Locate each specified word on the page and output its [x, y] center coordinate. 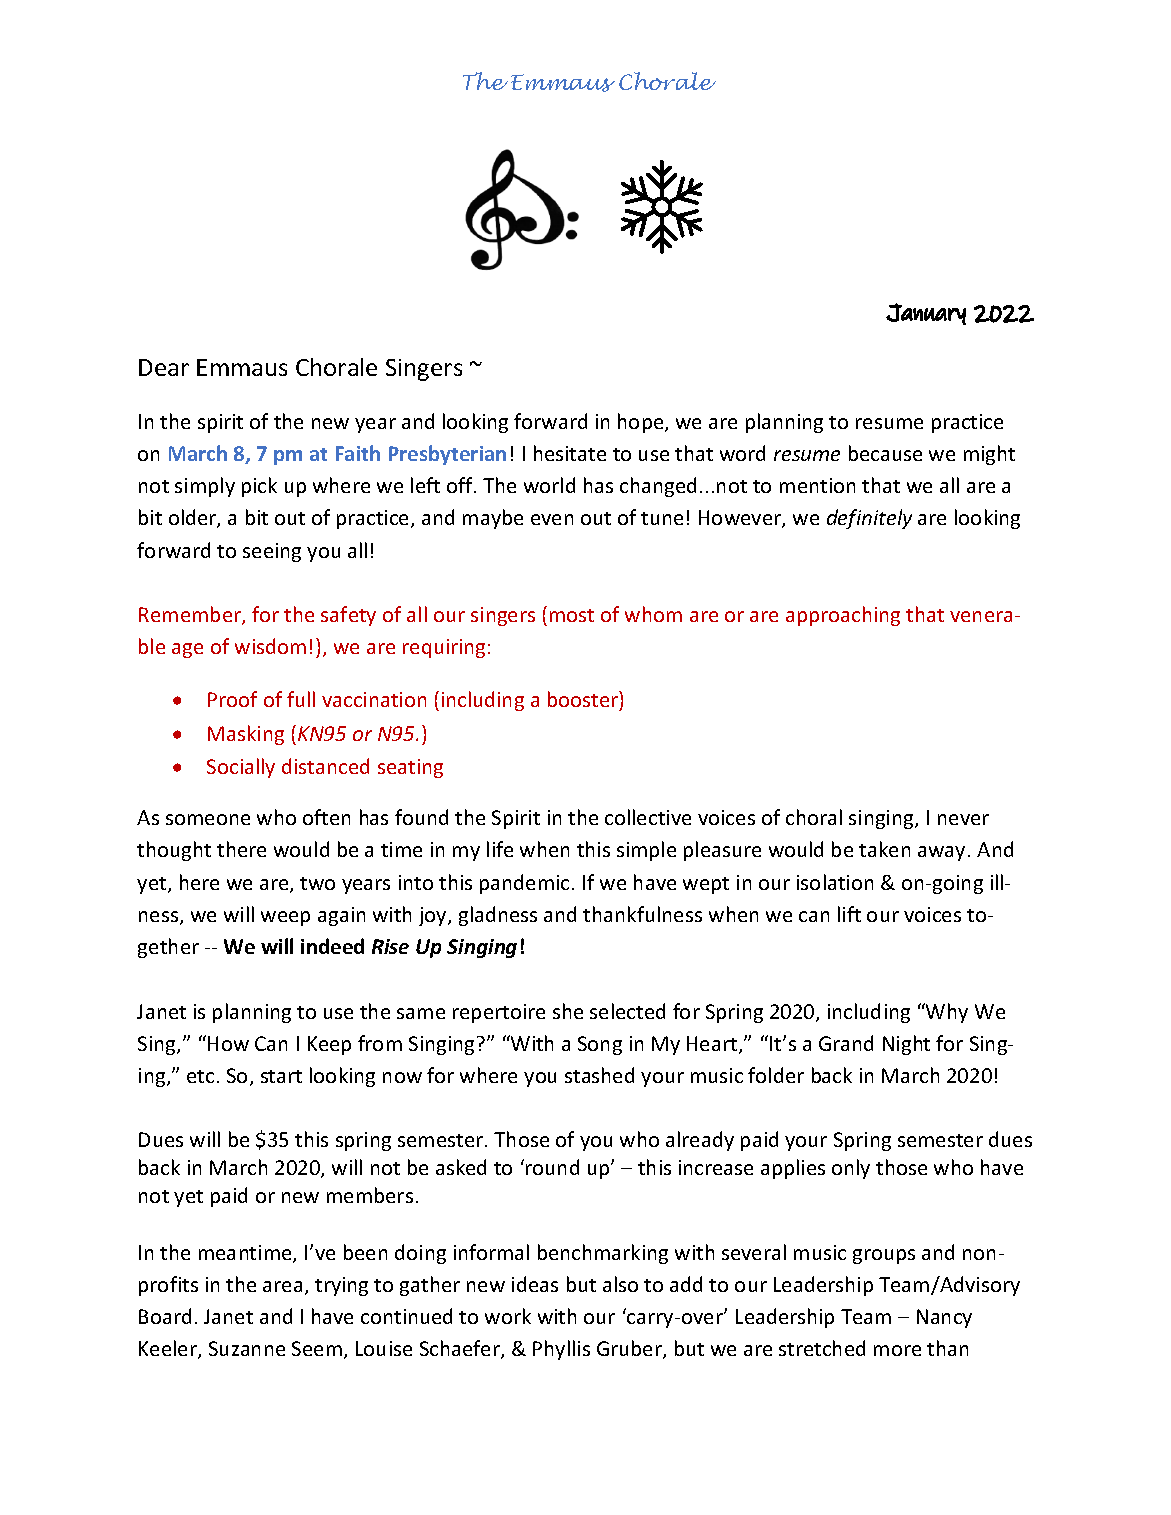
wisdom [270, 646]
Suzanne [247, 1348]
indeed [332, 946]
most [572, 615]
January [926, 314]
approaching [843, 616]
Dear [164, 367]
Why [946, 1013]
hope [642, 423]
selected [627, 1011]
